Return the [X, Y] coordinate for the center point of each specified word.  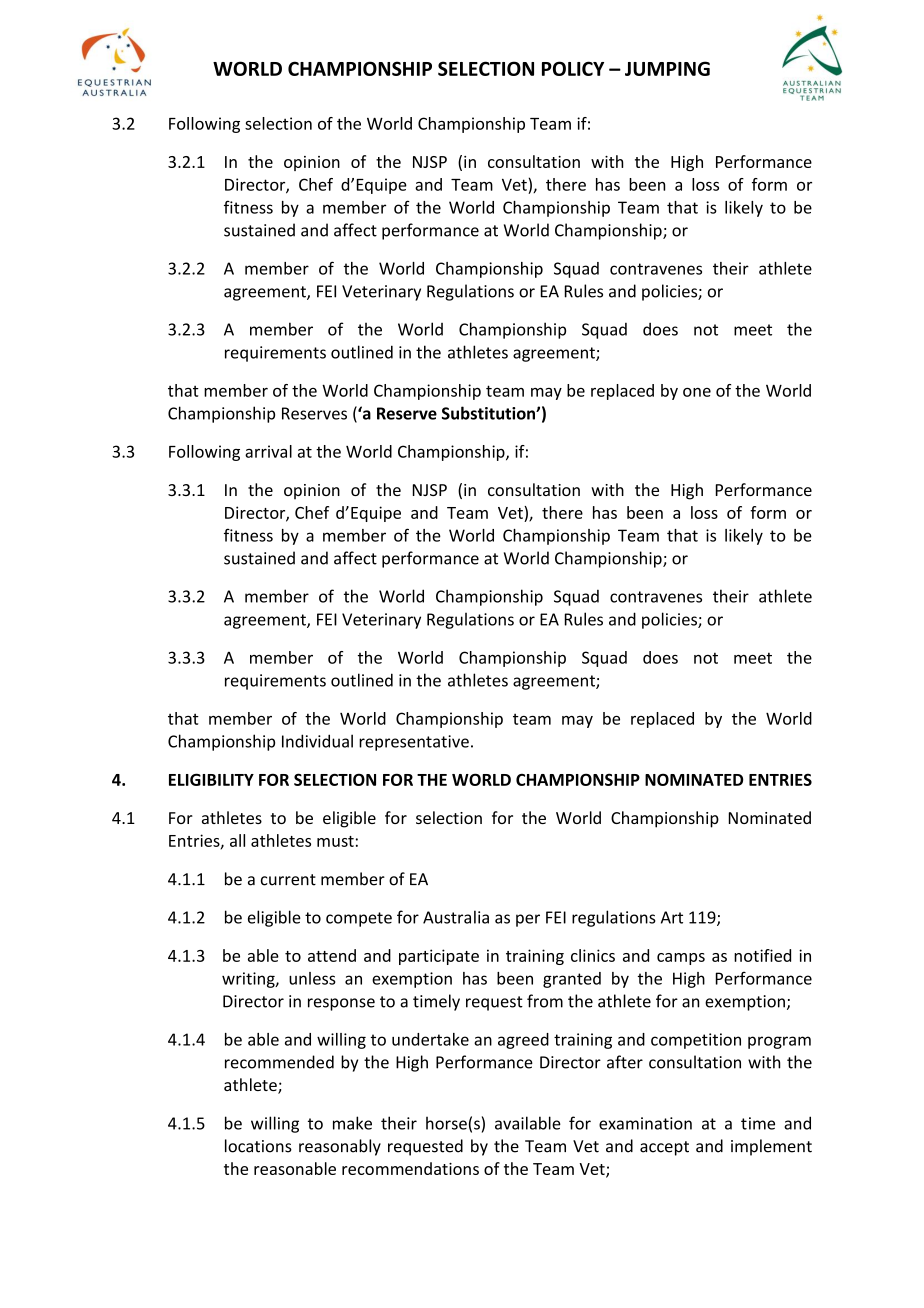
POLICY [573, 68]
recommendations [410, 1168]
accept [664, 1148]
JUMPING [667, 68]
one [697, 392]
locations [258, 1146]
